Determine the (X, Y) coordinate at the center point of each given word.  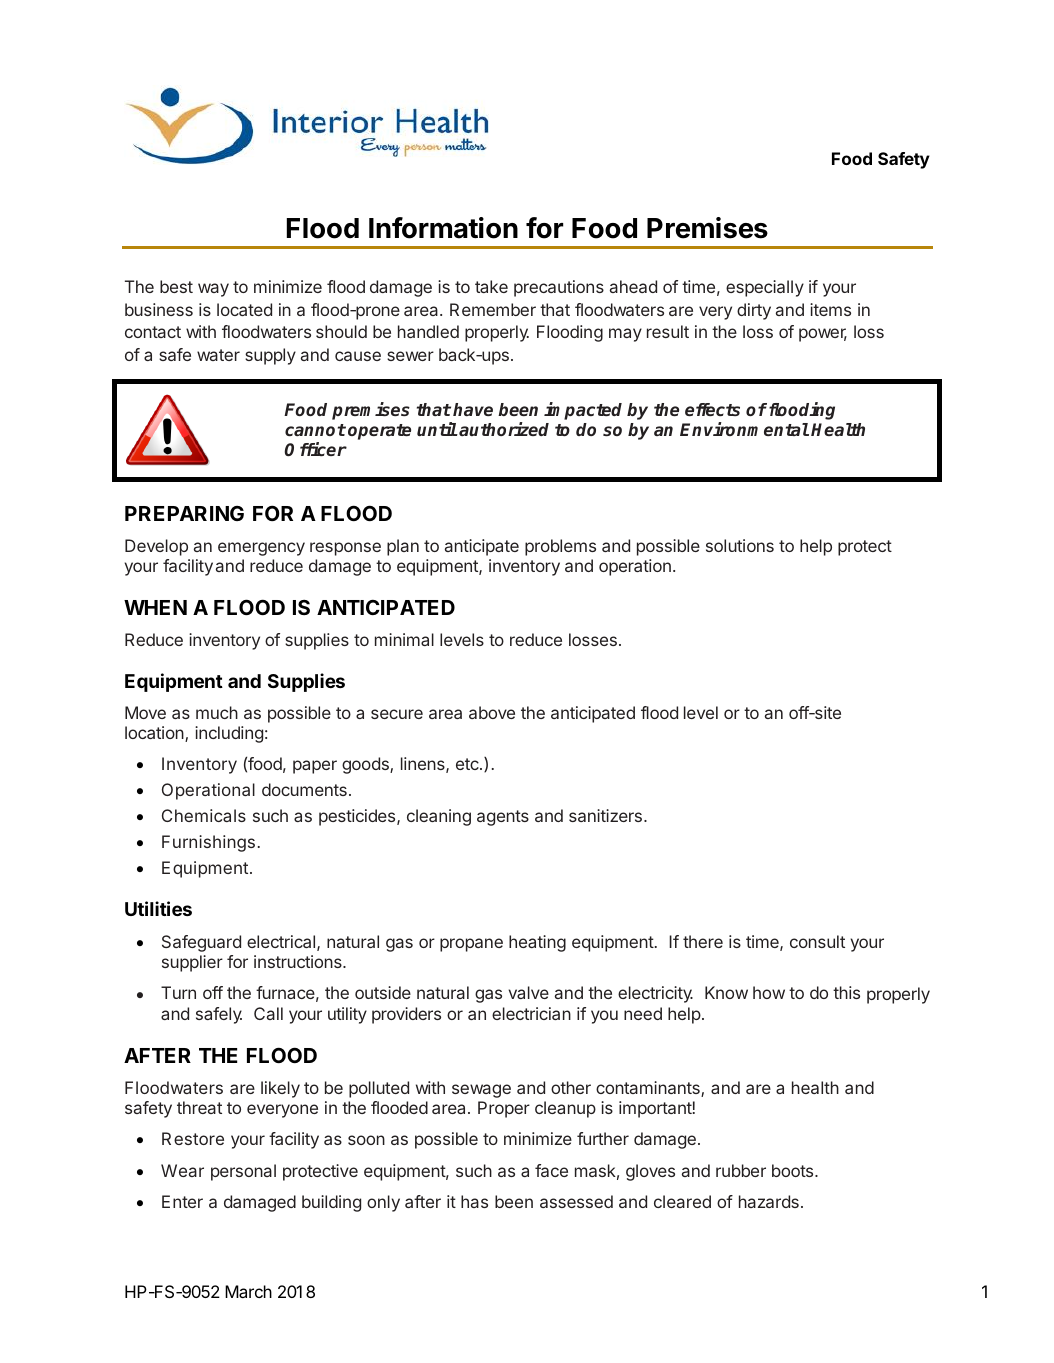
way (213, 290)
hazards (769, 1201)
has (474, 1201)
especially (765, 288)
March (248, 1291)
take (491, 286)
